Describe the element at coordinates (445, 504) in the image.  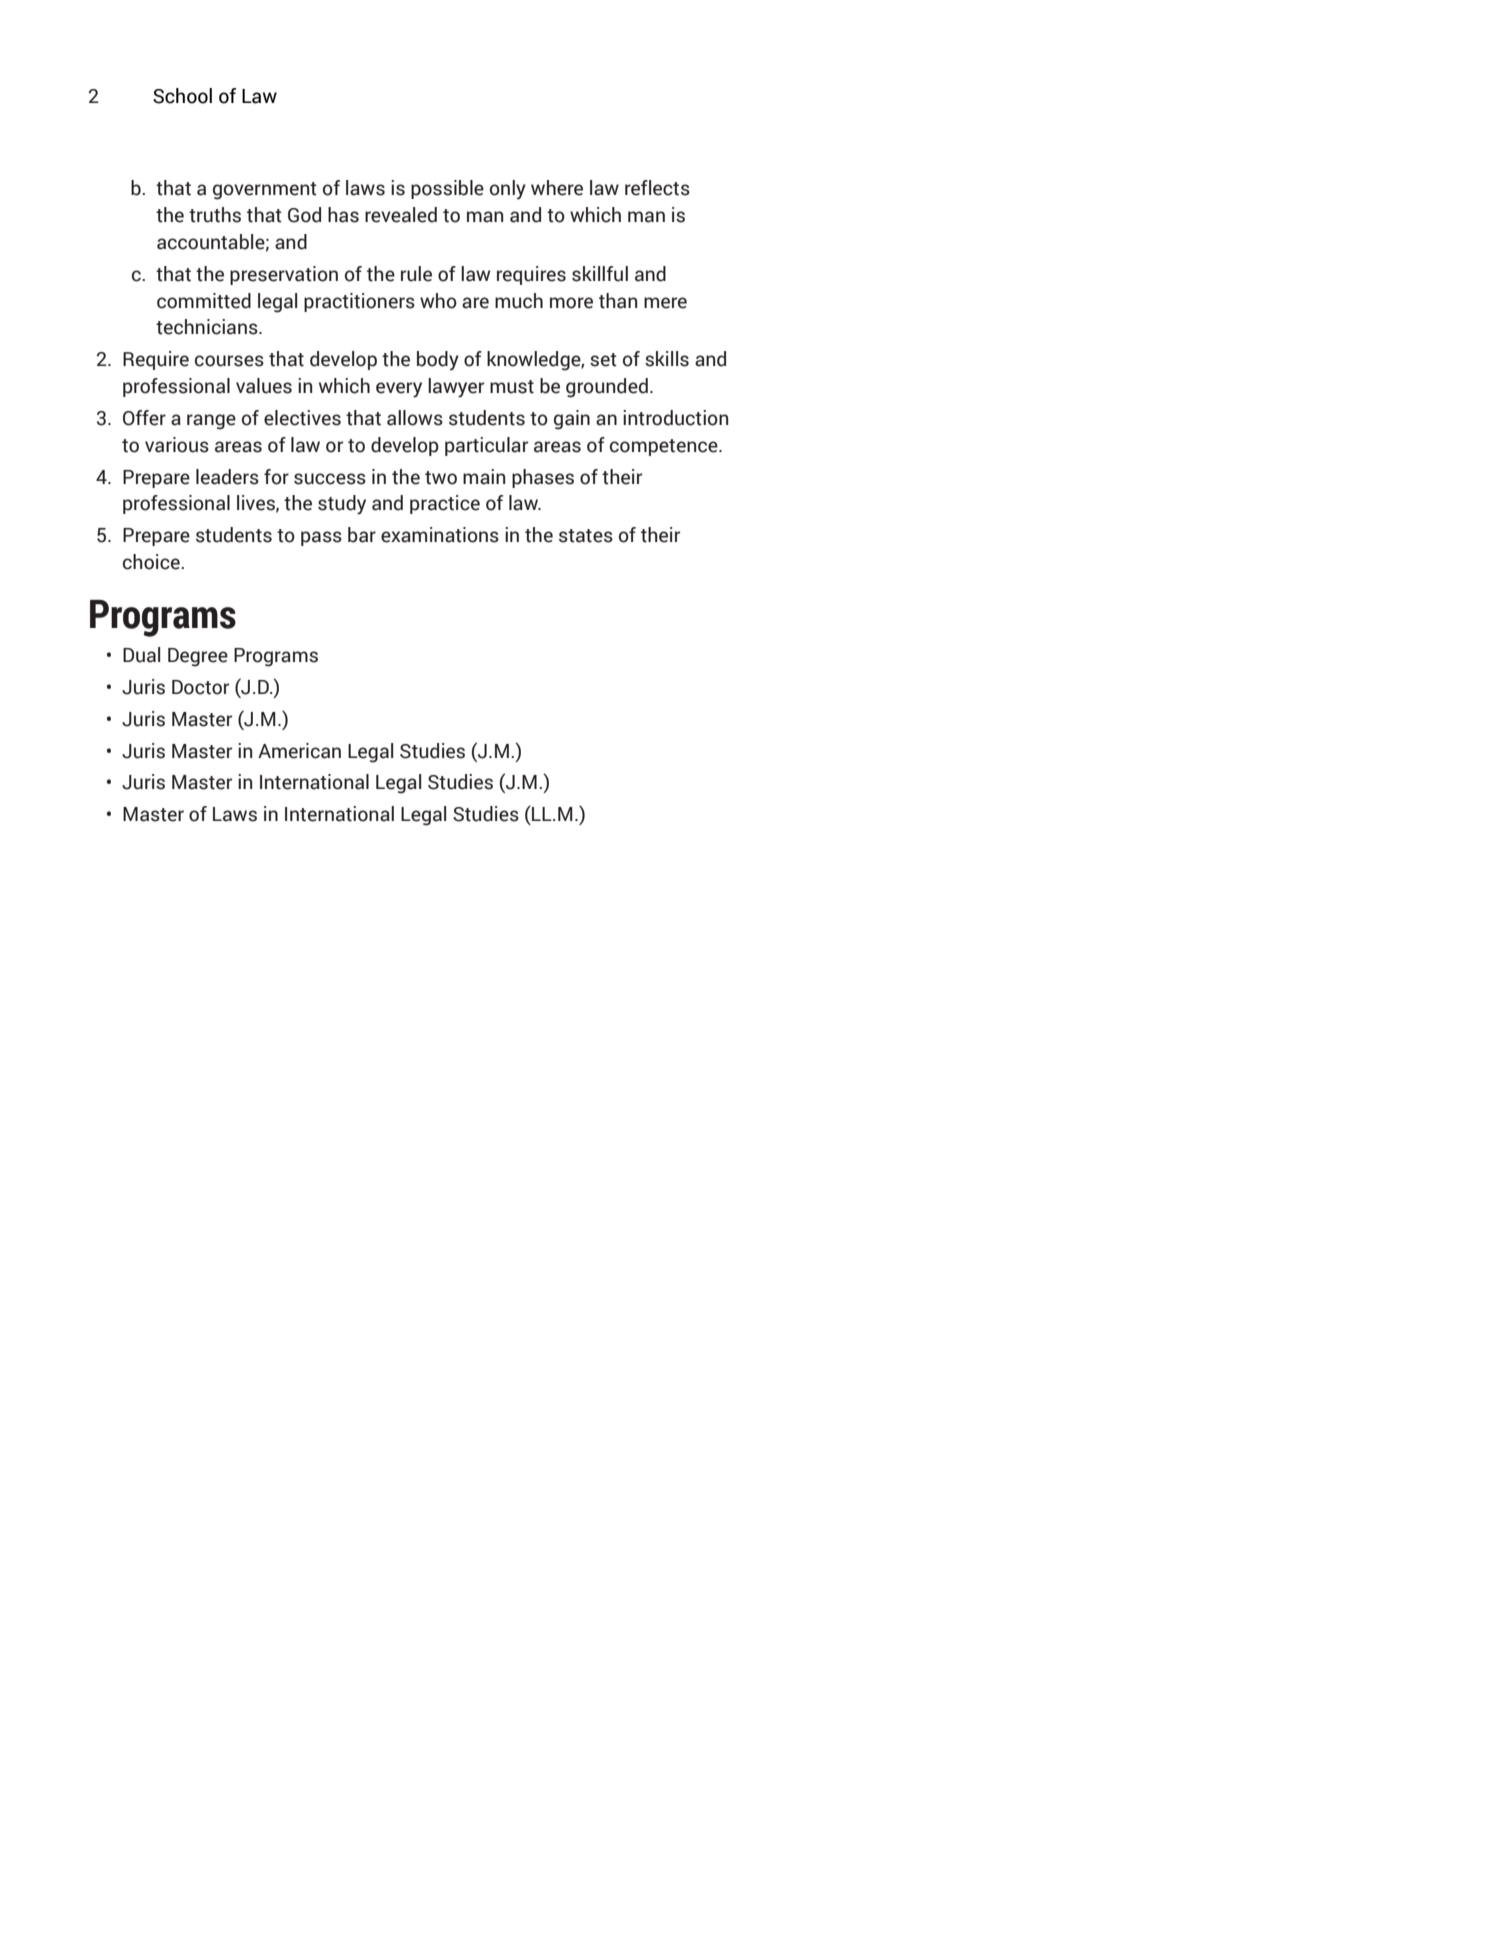
I see `practice` at that location.
